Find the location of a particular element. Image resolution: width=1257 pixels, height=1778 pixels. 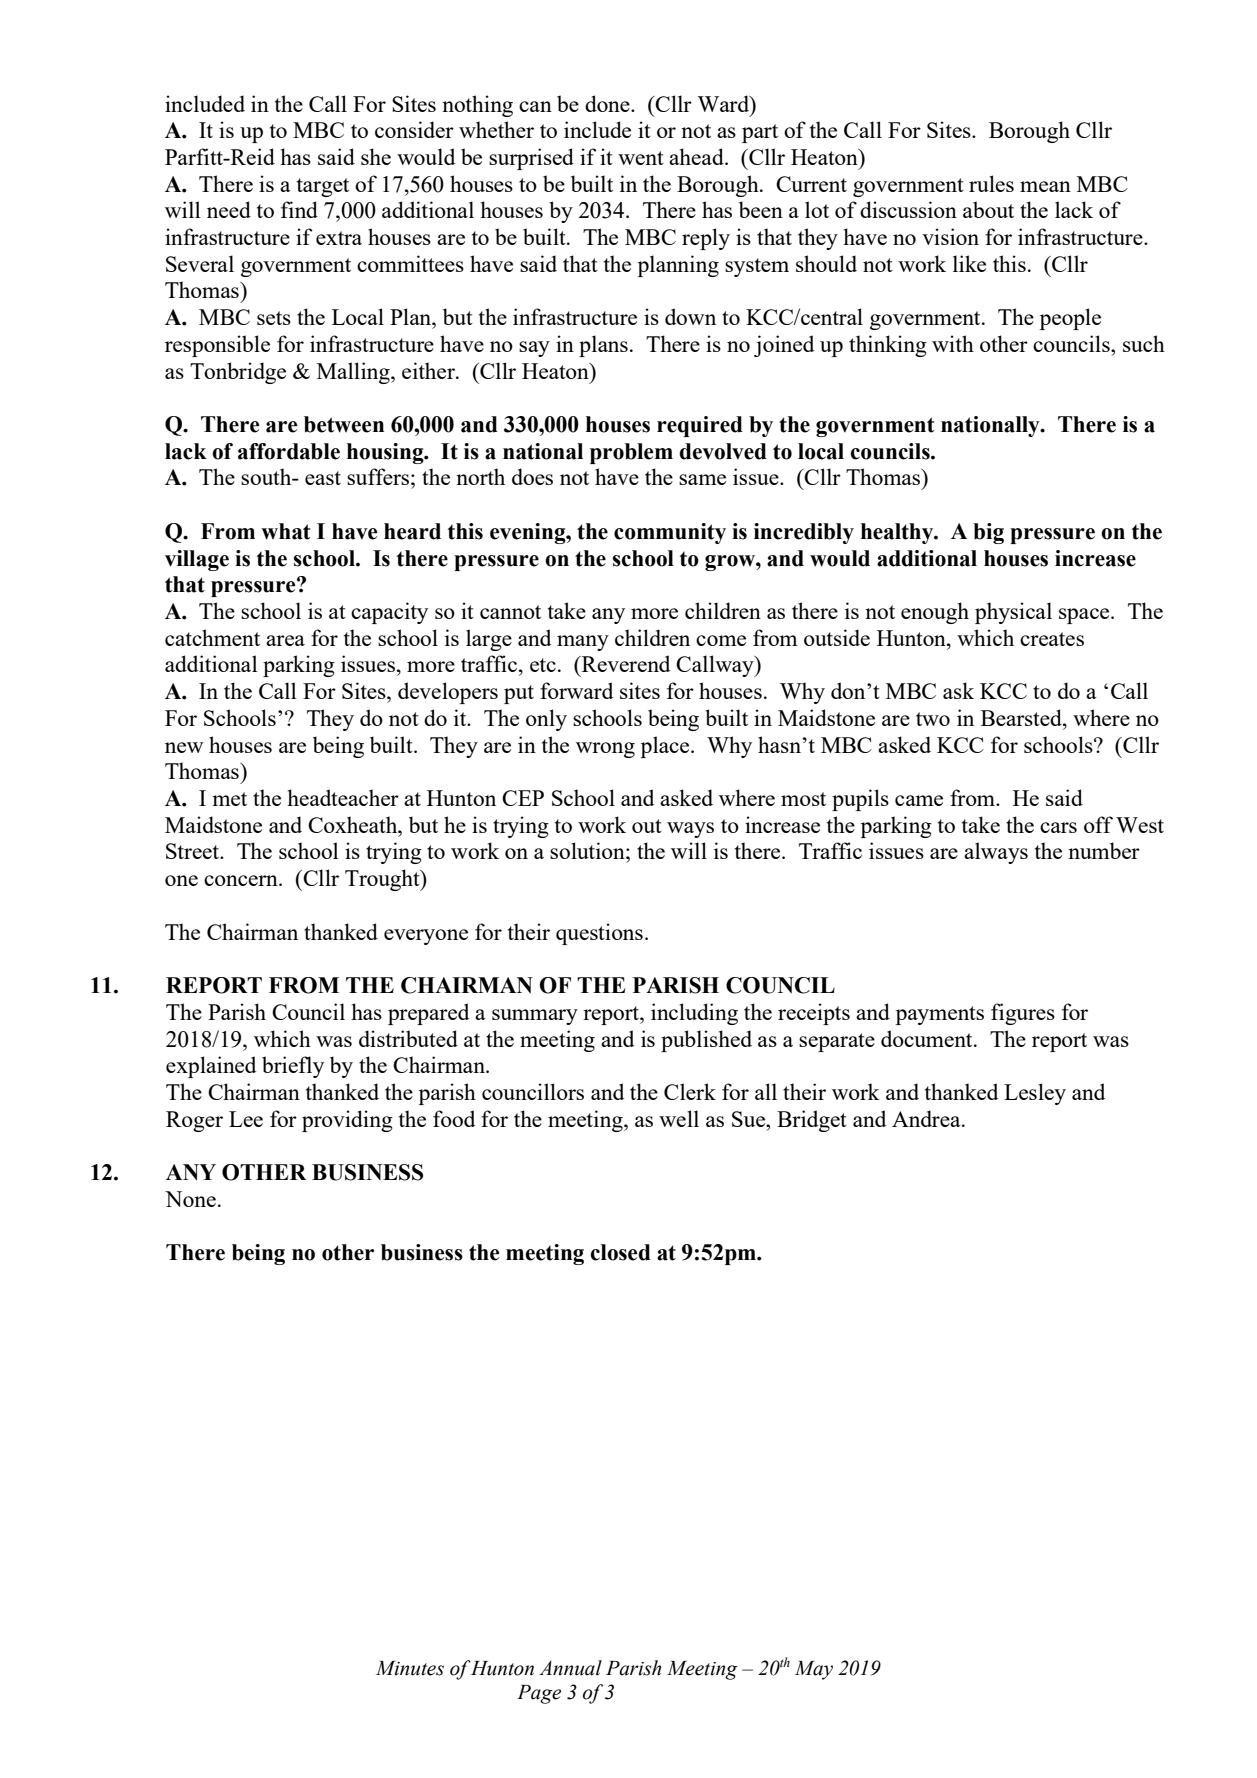

mean is located at coordinates (1045, 186).
